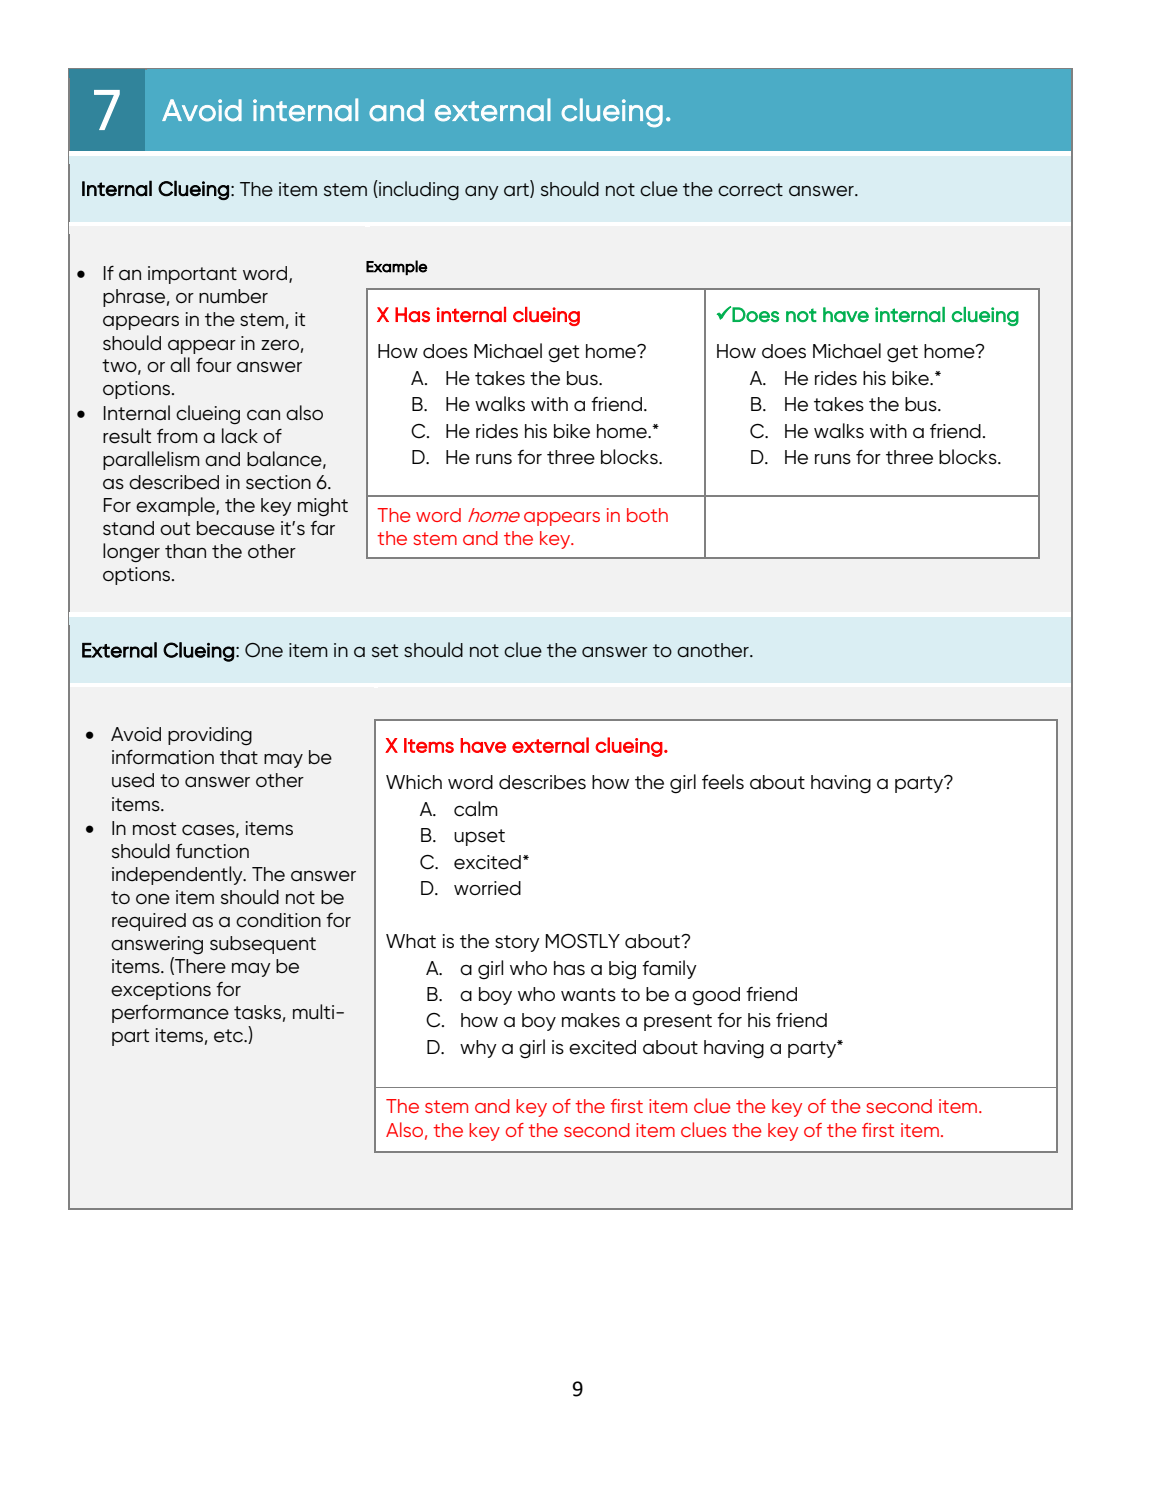 This page has width=1156, height=1496. What do you see at coordinates (322, 528) in the page?
I see `far` at bounding box center [322, 528].
